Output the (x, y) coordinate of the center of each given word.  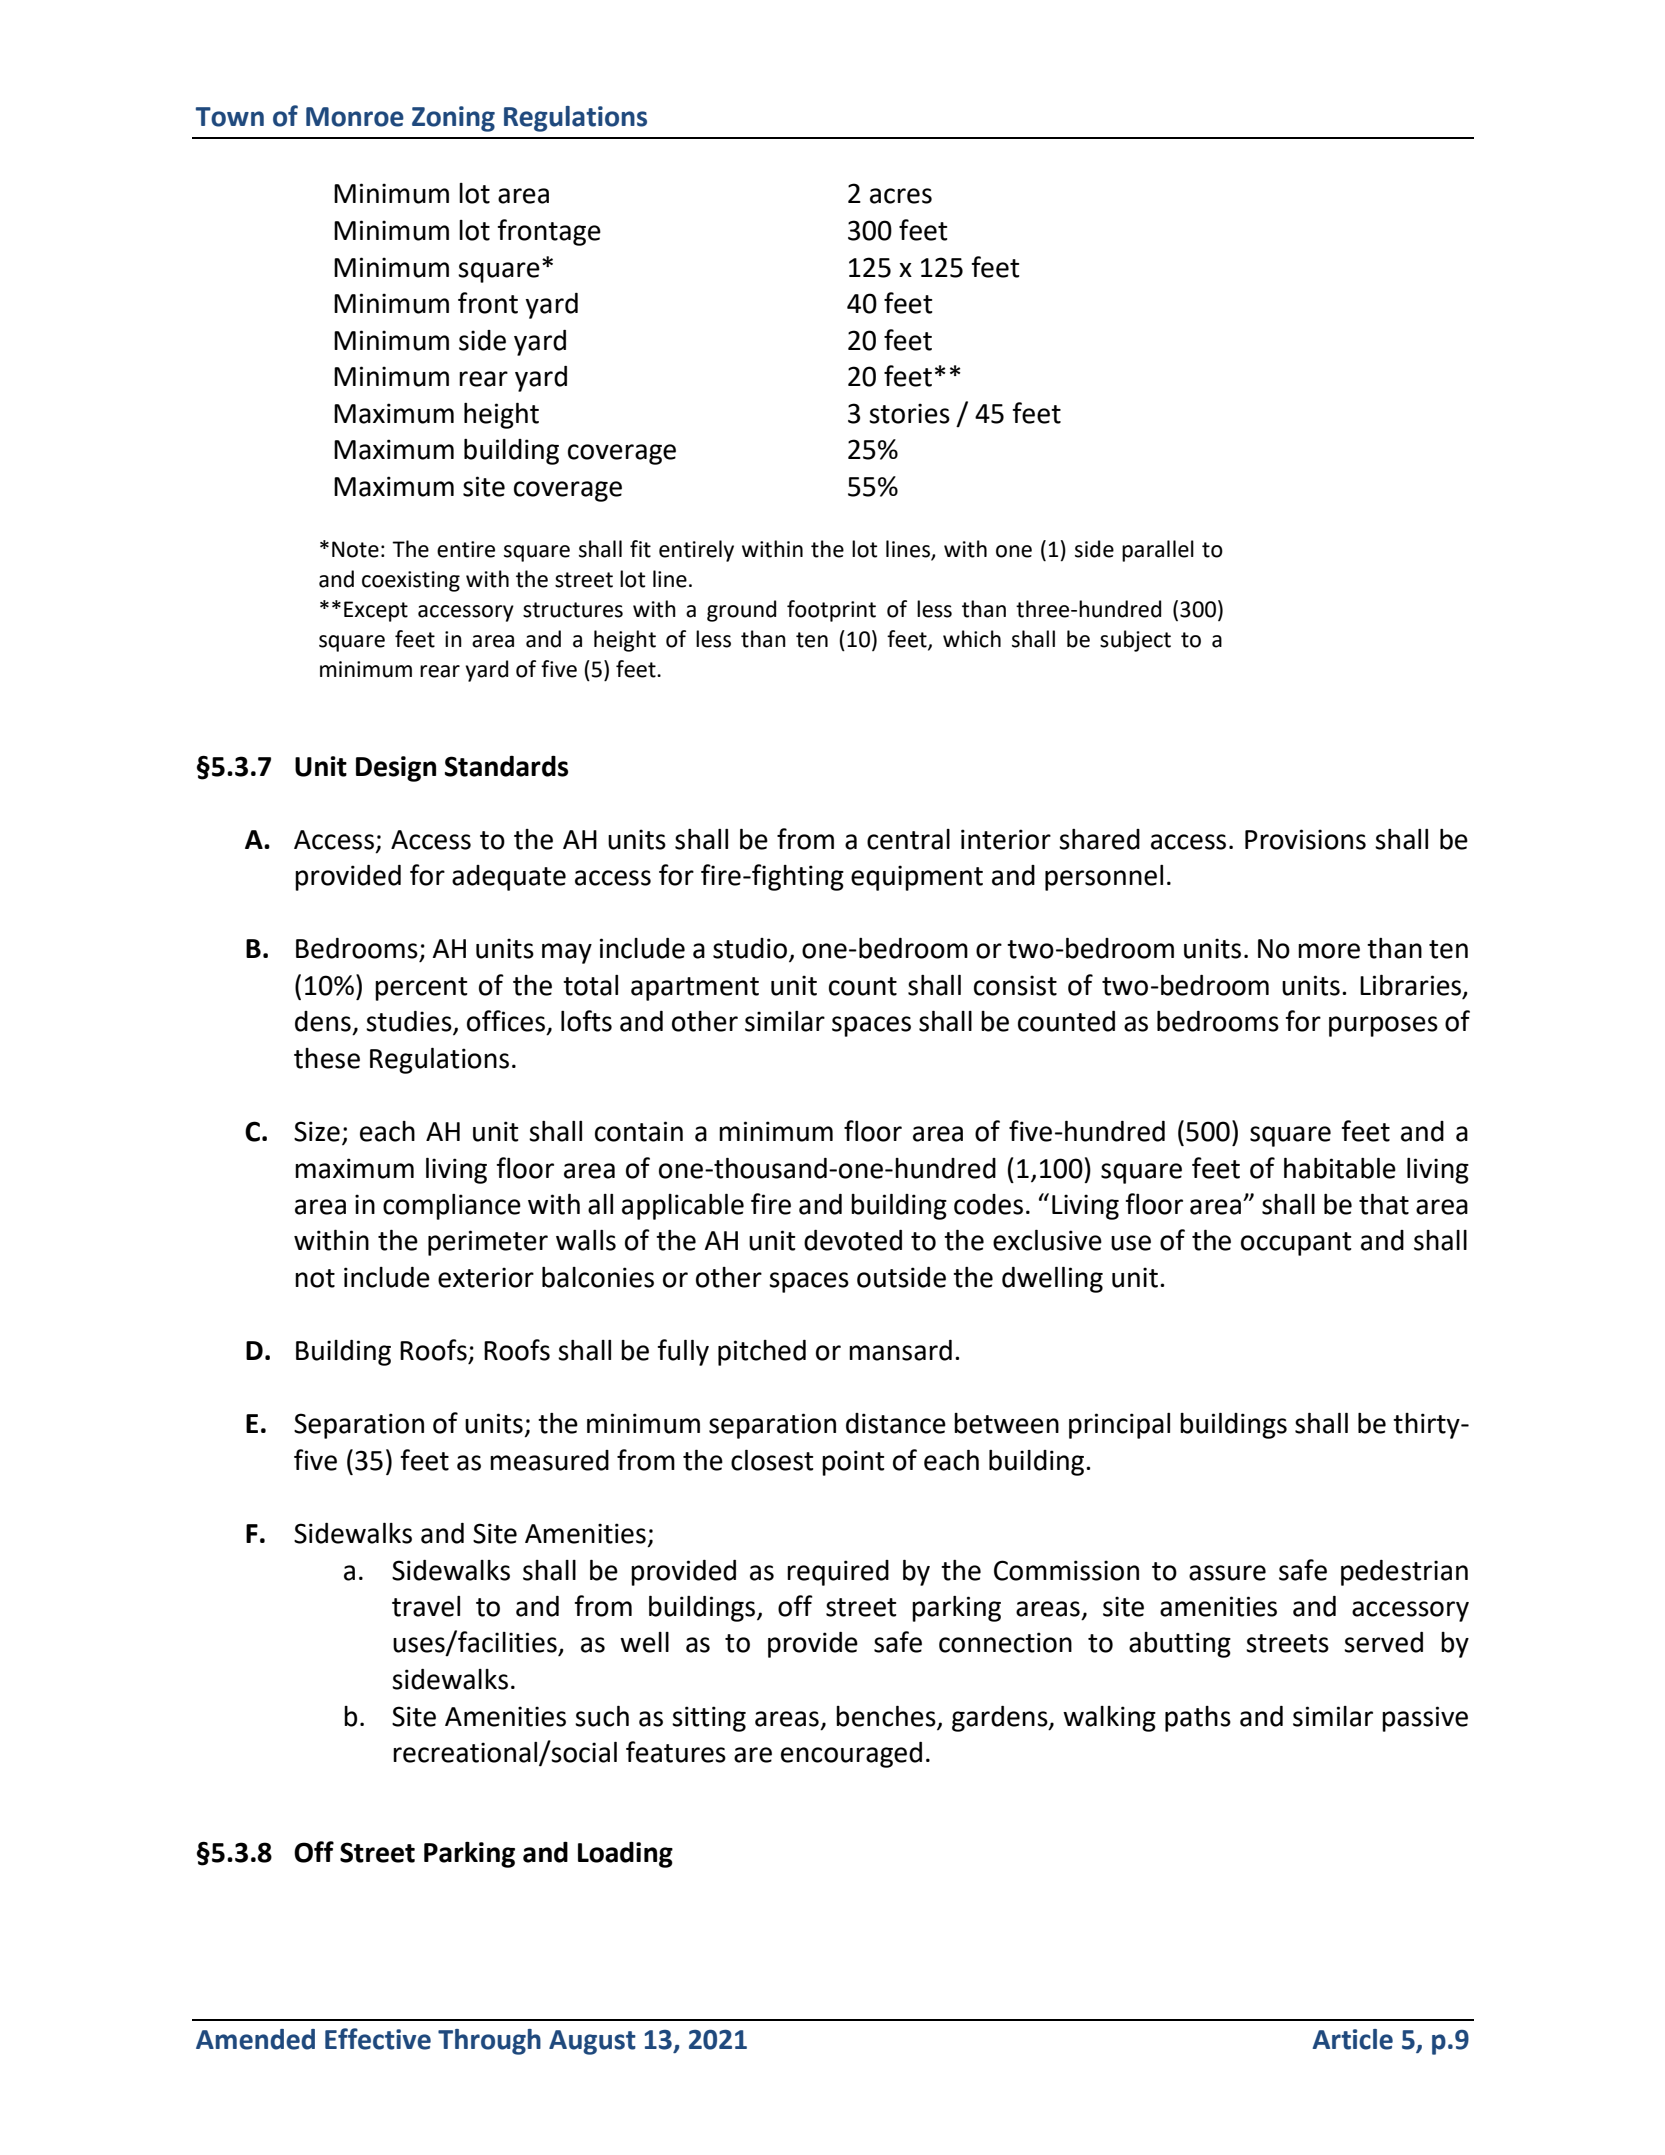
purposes (1383, 1026)
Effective (378, 2039)
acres (901, 196)
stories (909, 413)
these (327, 1058)
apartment (695, 989)
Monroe (355, 117)
